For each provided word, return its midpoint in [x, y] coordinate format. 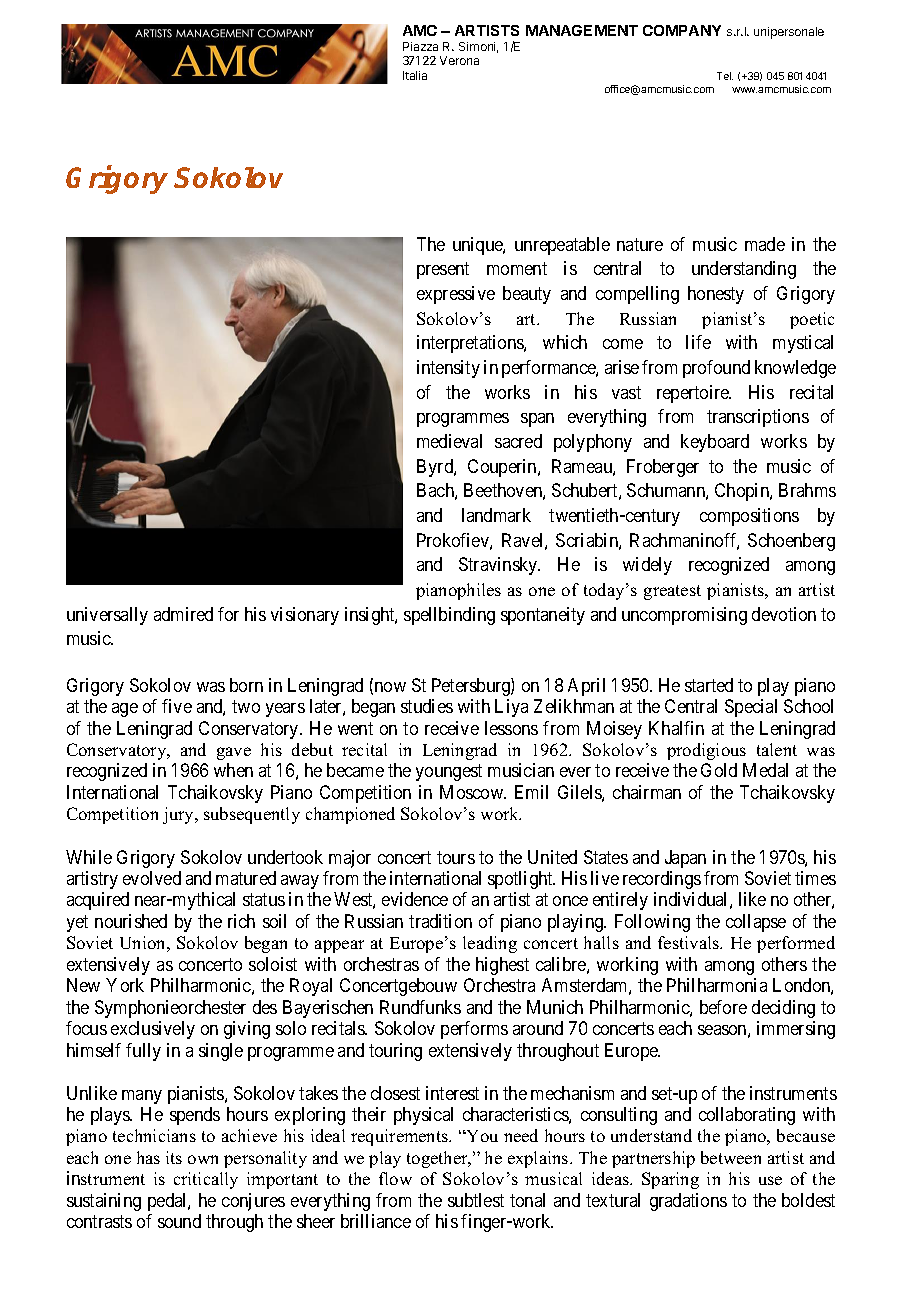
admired [183, 614]
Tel [725, 76]
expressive [456, 295]
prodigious [706, 751]
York [125, 985]
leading [490, 944]
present [443, 271]
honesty [716, 295]
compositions [749, 517]
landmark [496, 515]
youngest [449, 773]
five [177, 706]
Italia [415, 75]
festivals [690, 942]
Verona [459, 60]
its [174, 1157]
